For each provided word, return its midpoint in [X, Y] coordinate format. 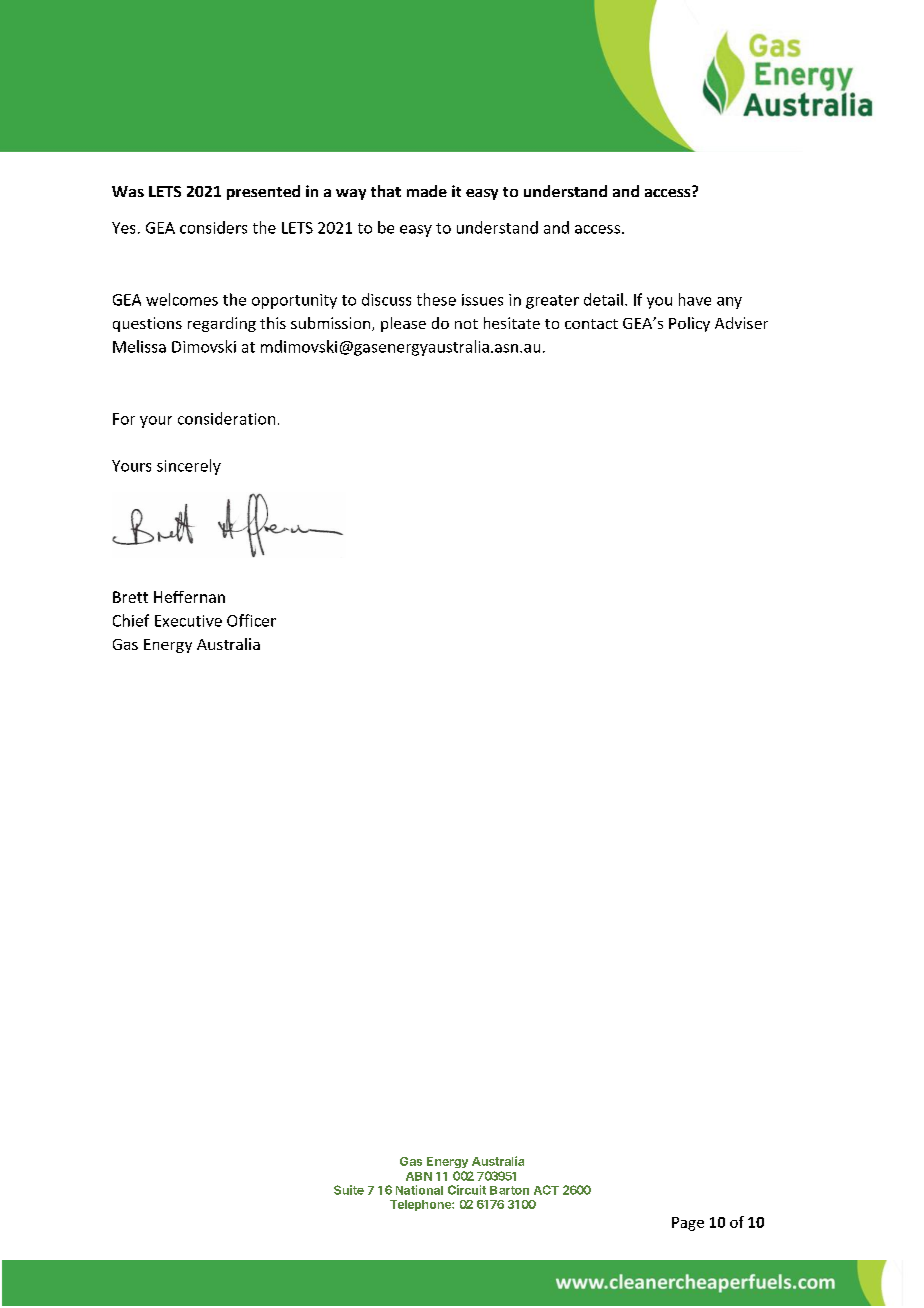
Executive [188, 621]
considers [213, 227]
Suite [349, 1190]
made [427, 191]
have [695, 299]
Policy [689, 324]
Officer [251, 620]
